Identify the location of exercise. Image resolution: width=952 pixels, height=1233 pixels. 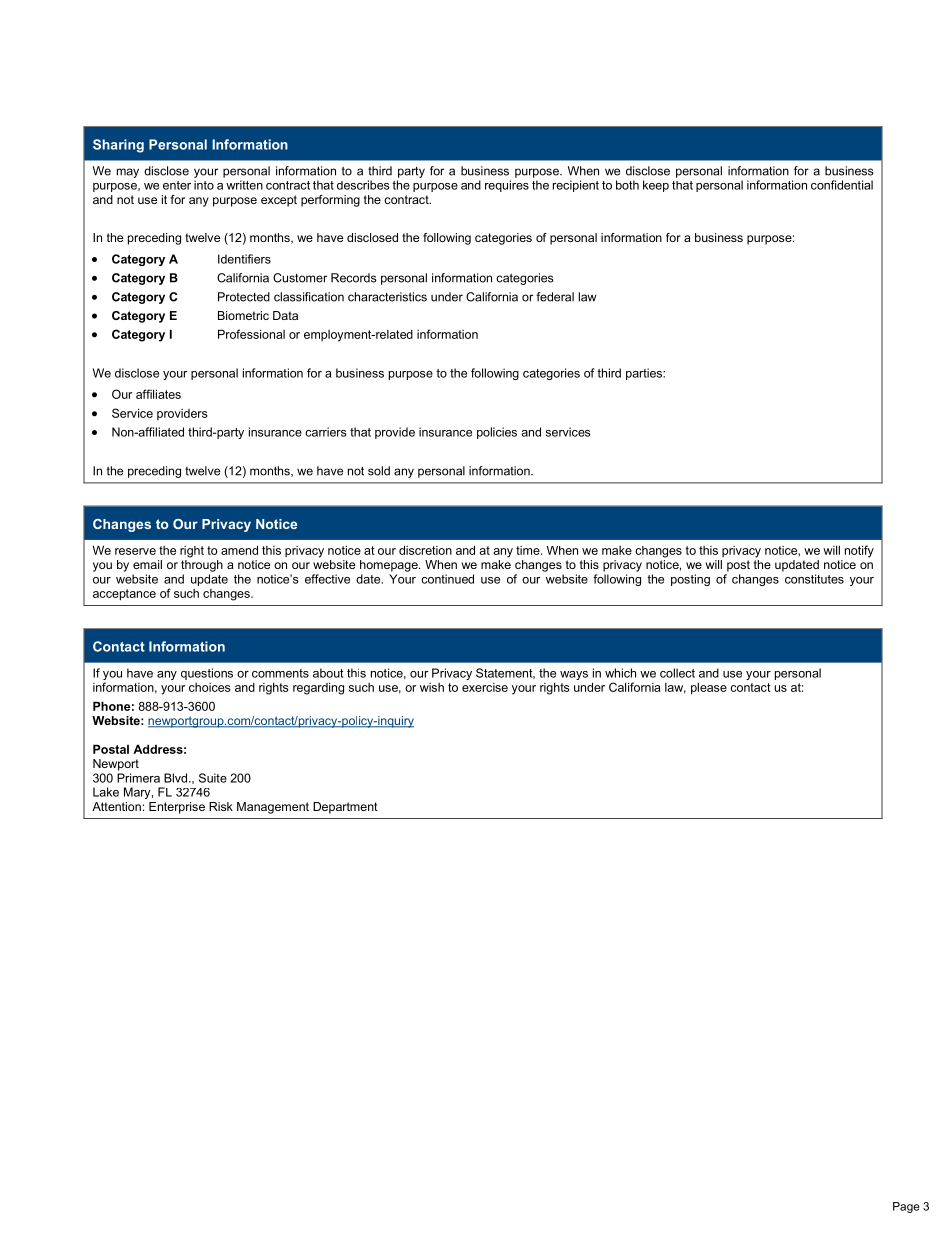
(485, 687).
